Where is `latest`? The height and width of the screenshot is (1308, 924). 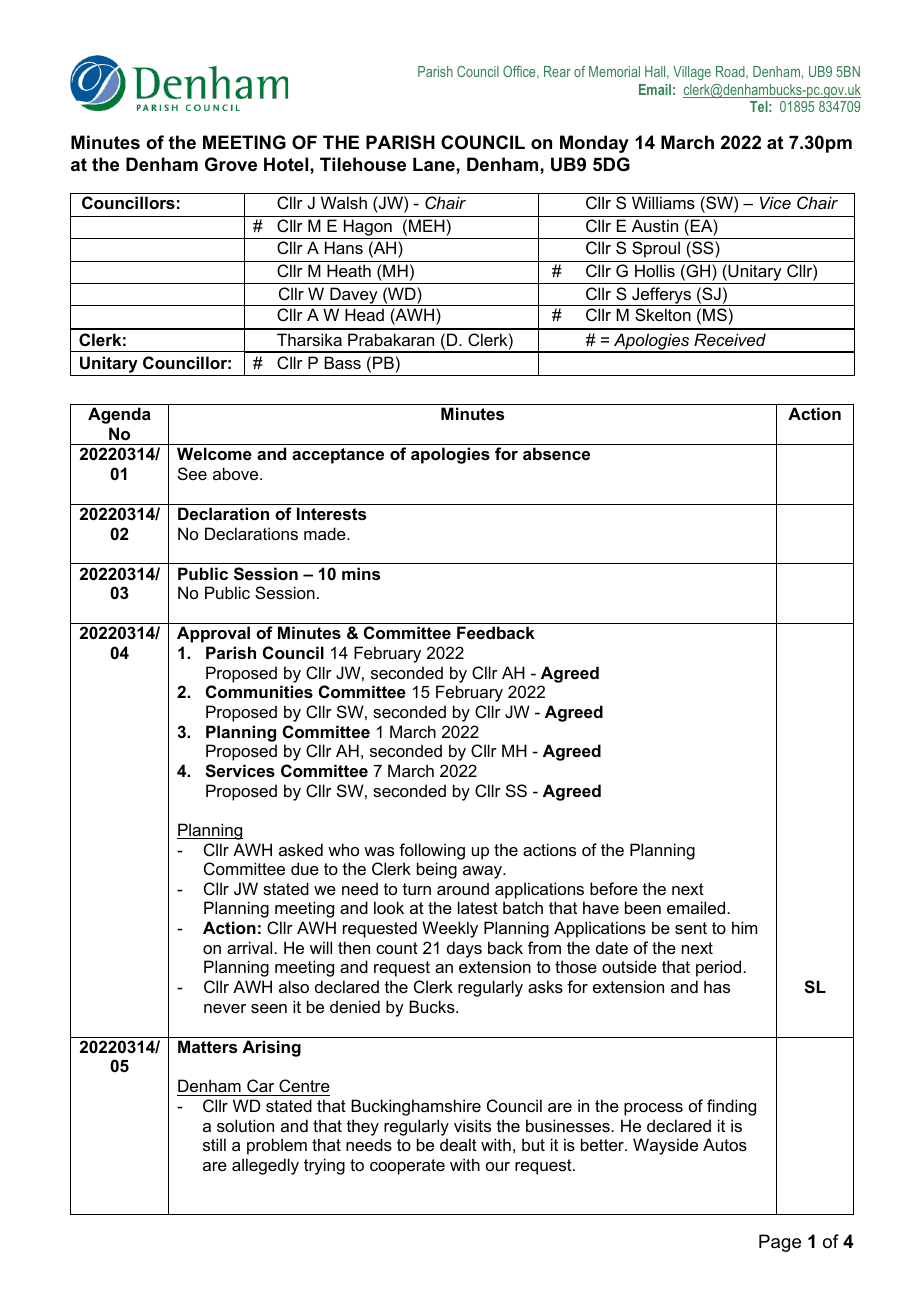 latest is located at coordinates (478, 907).
